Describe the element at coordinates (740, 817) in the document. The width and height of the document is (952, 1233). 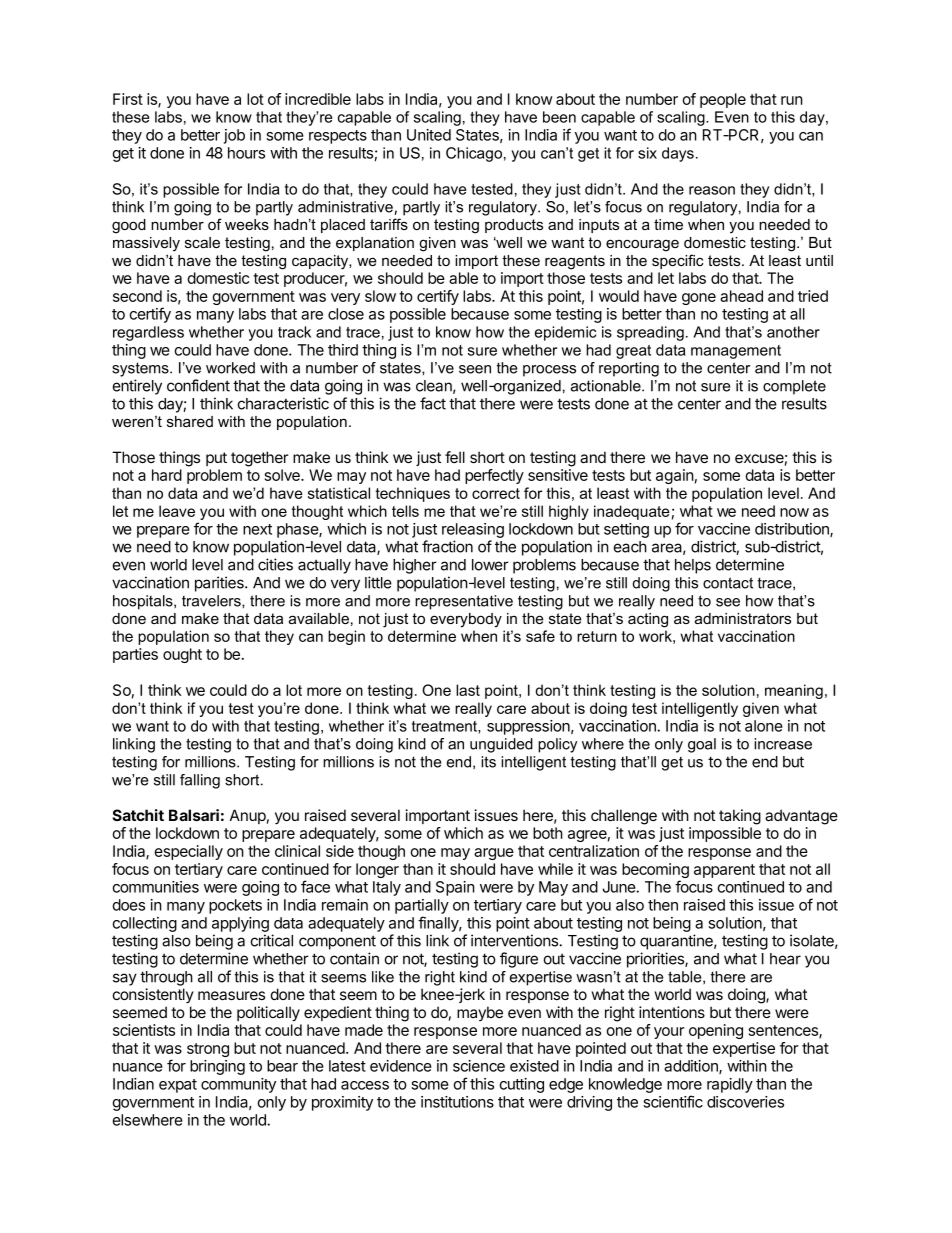
I see `taking` at that location.
